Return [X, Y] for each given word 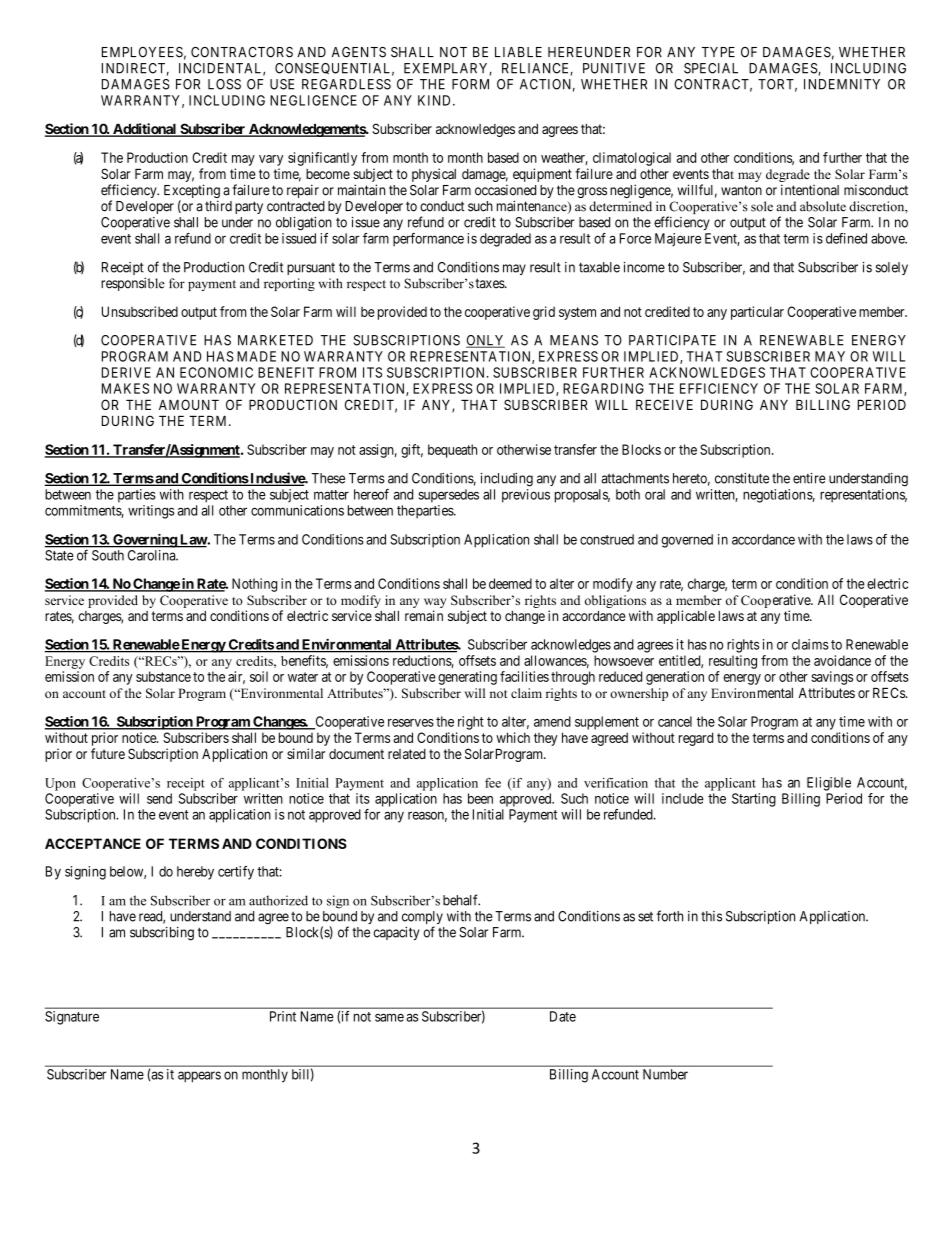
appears [199, 1077]
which [513, 737]
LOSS [224, 84]
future [108, 753]
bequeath [452, 451]
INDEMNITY [842, 84]
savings [832, 678]
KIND [436, 100]
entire [809, 478]
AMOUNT [189, 404]
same [389, 1017]
